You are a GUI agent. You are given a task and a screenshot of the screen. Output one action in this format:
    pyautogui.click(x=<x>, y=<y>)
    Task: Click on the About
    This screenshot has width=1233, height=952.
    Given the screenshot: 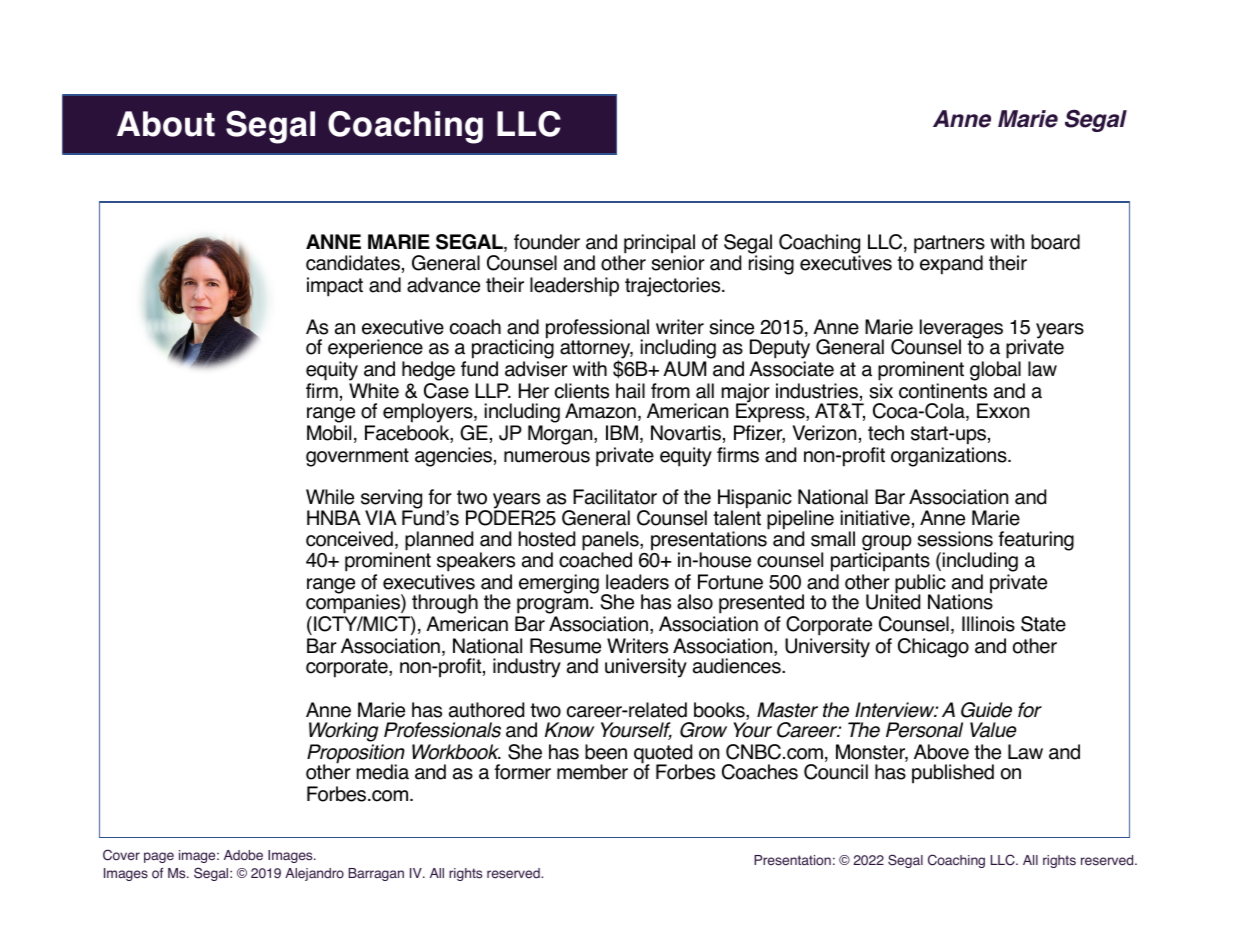 What is the action you would take?
    pyautogui.click(x=166, y=124)
